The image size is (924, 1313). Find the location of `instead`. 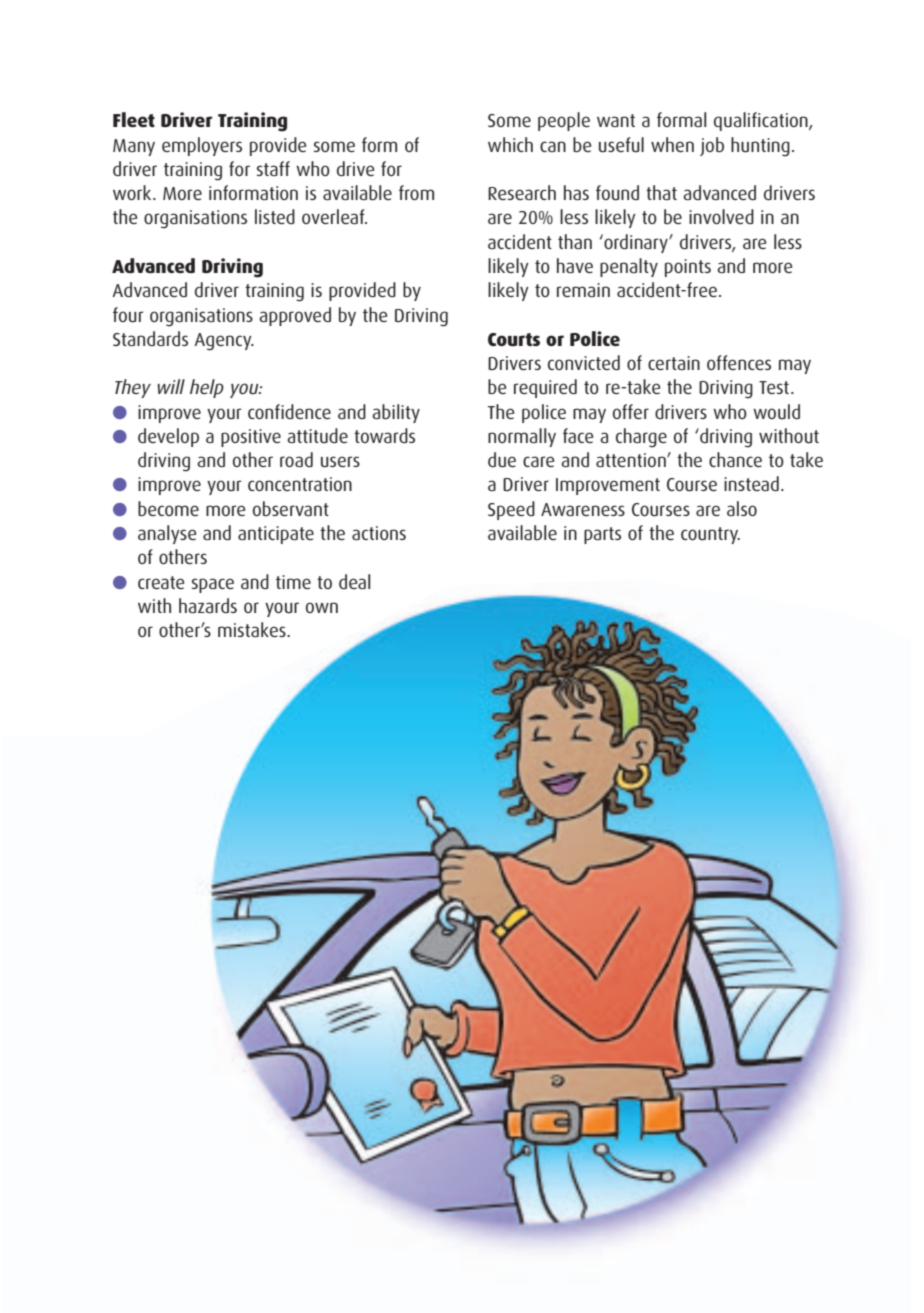

instead is located at coordinates (751, 483).
